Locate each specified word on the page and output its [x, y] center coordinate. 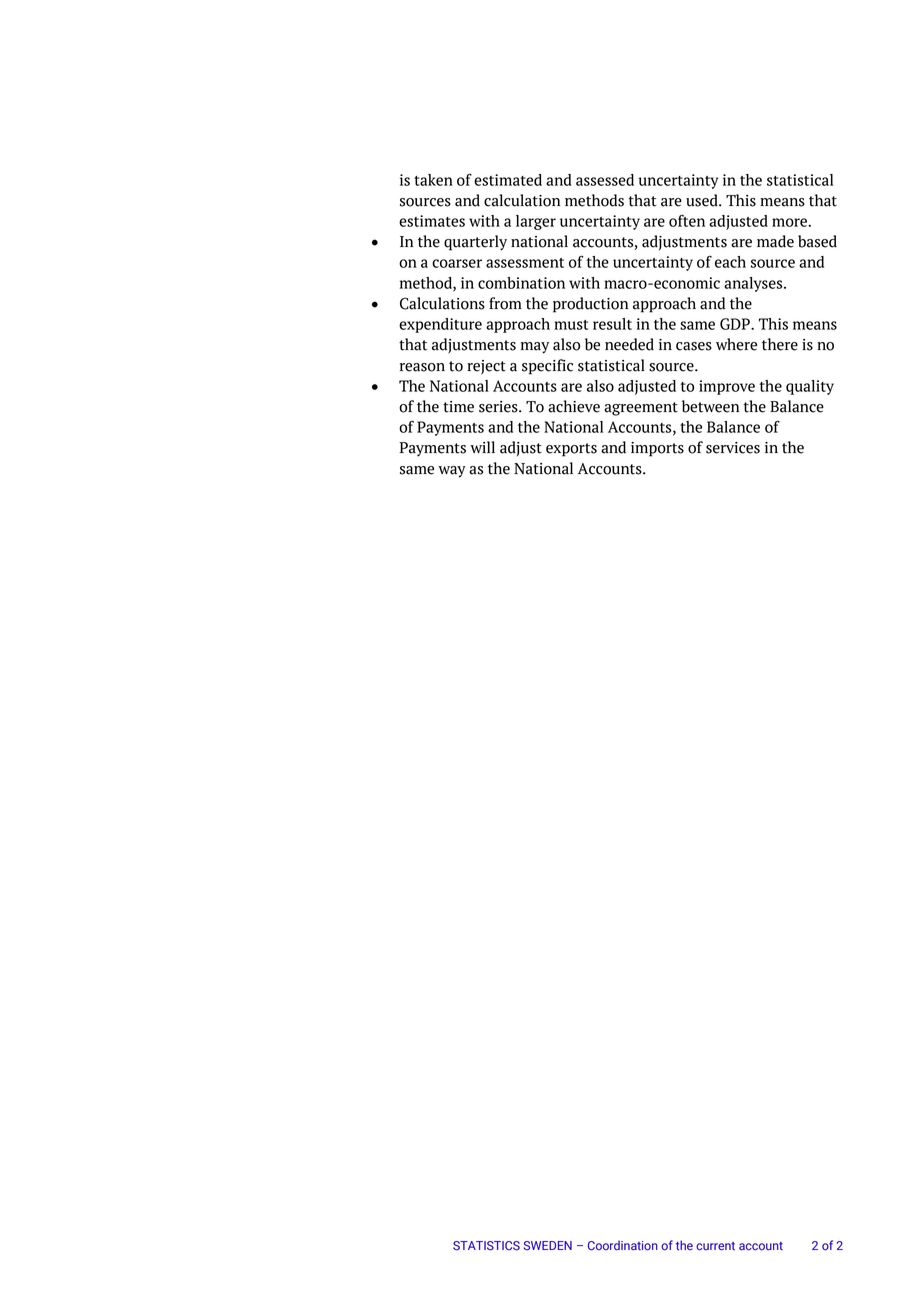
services [733, 448]
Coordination [623, 1245]
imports [657, 449]
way [452, 472]
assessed [605, 180]
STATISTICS [486, 1246]
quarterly [475, 243]
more [790, 222]
